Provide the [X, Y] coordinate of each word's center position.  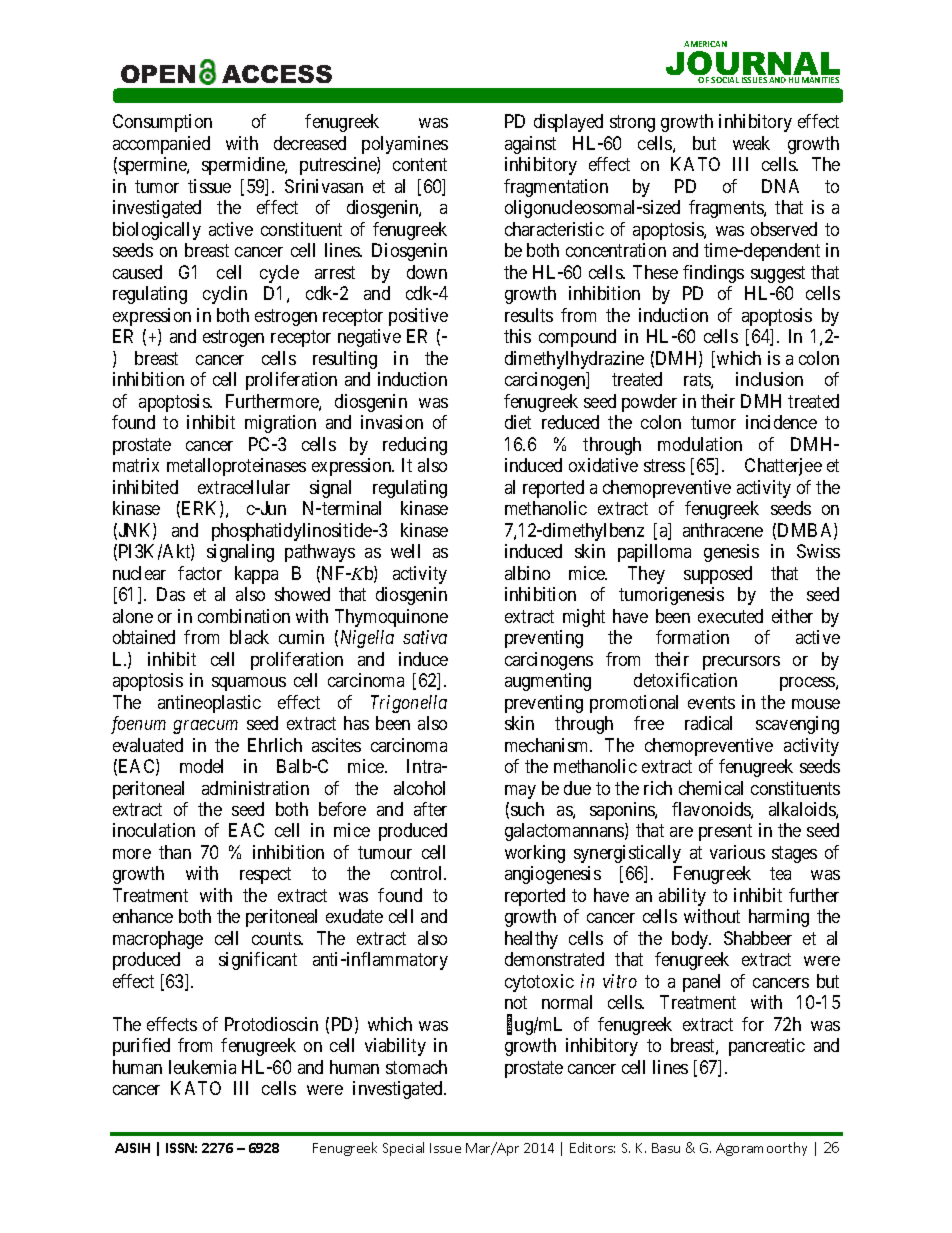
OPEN [158, 74]
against [530, 145]
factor [200, 573]
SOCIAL [725, 80]
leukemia [202, 1067]
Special [403, 1149]
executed [730, 616]
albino [527, 573]
